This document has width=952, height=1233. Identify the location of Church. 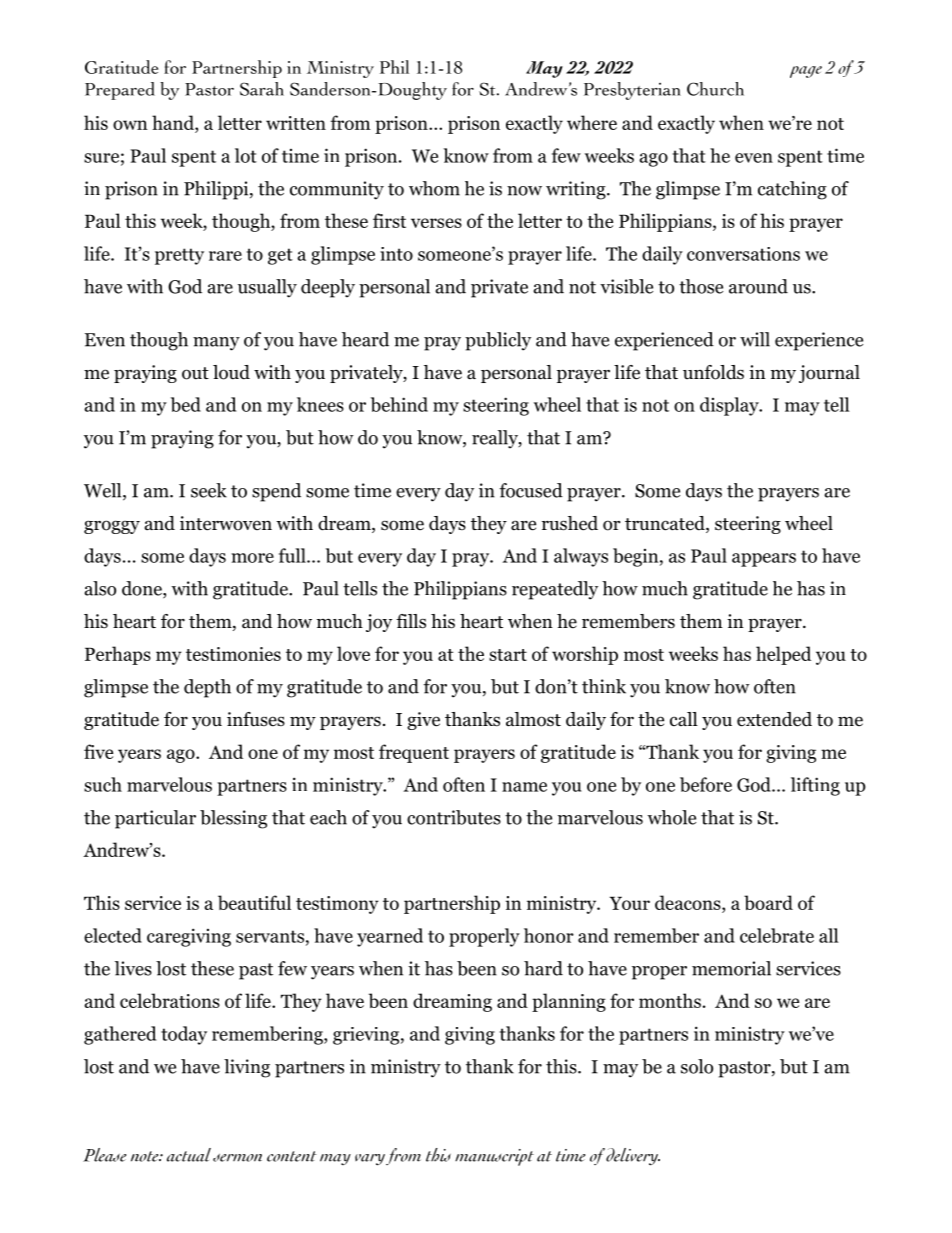
(715, 89).
